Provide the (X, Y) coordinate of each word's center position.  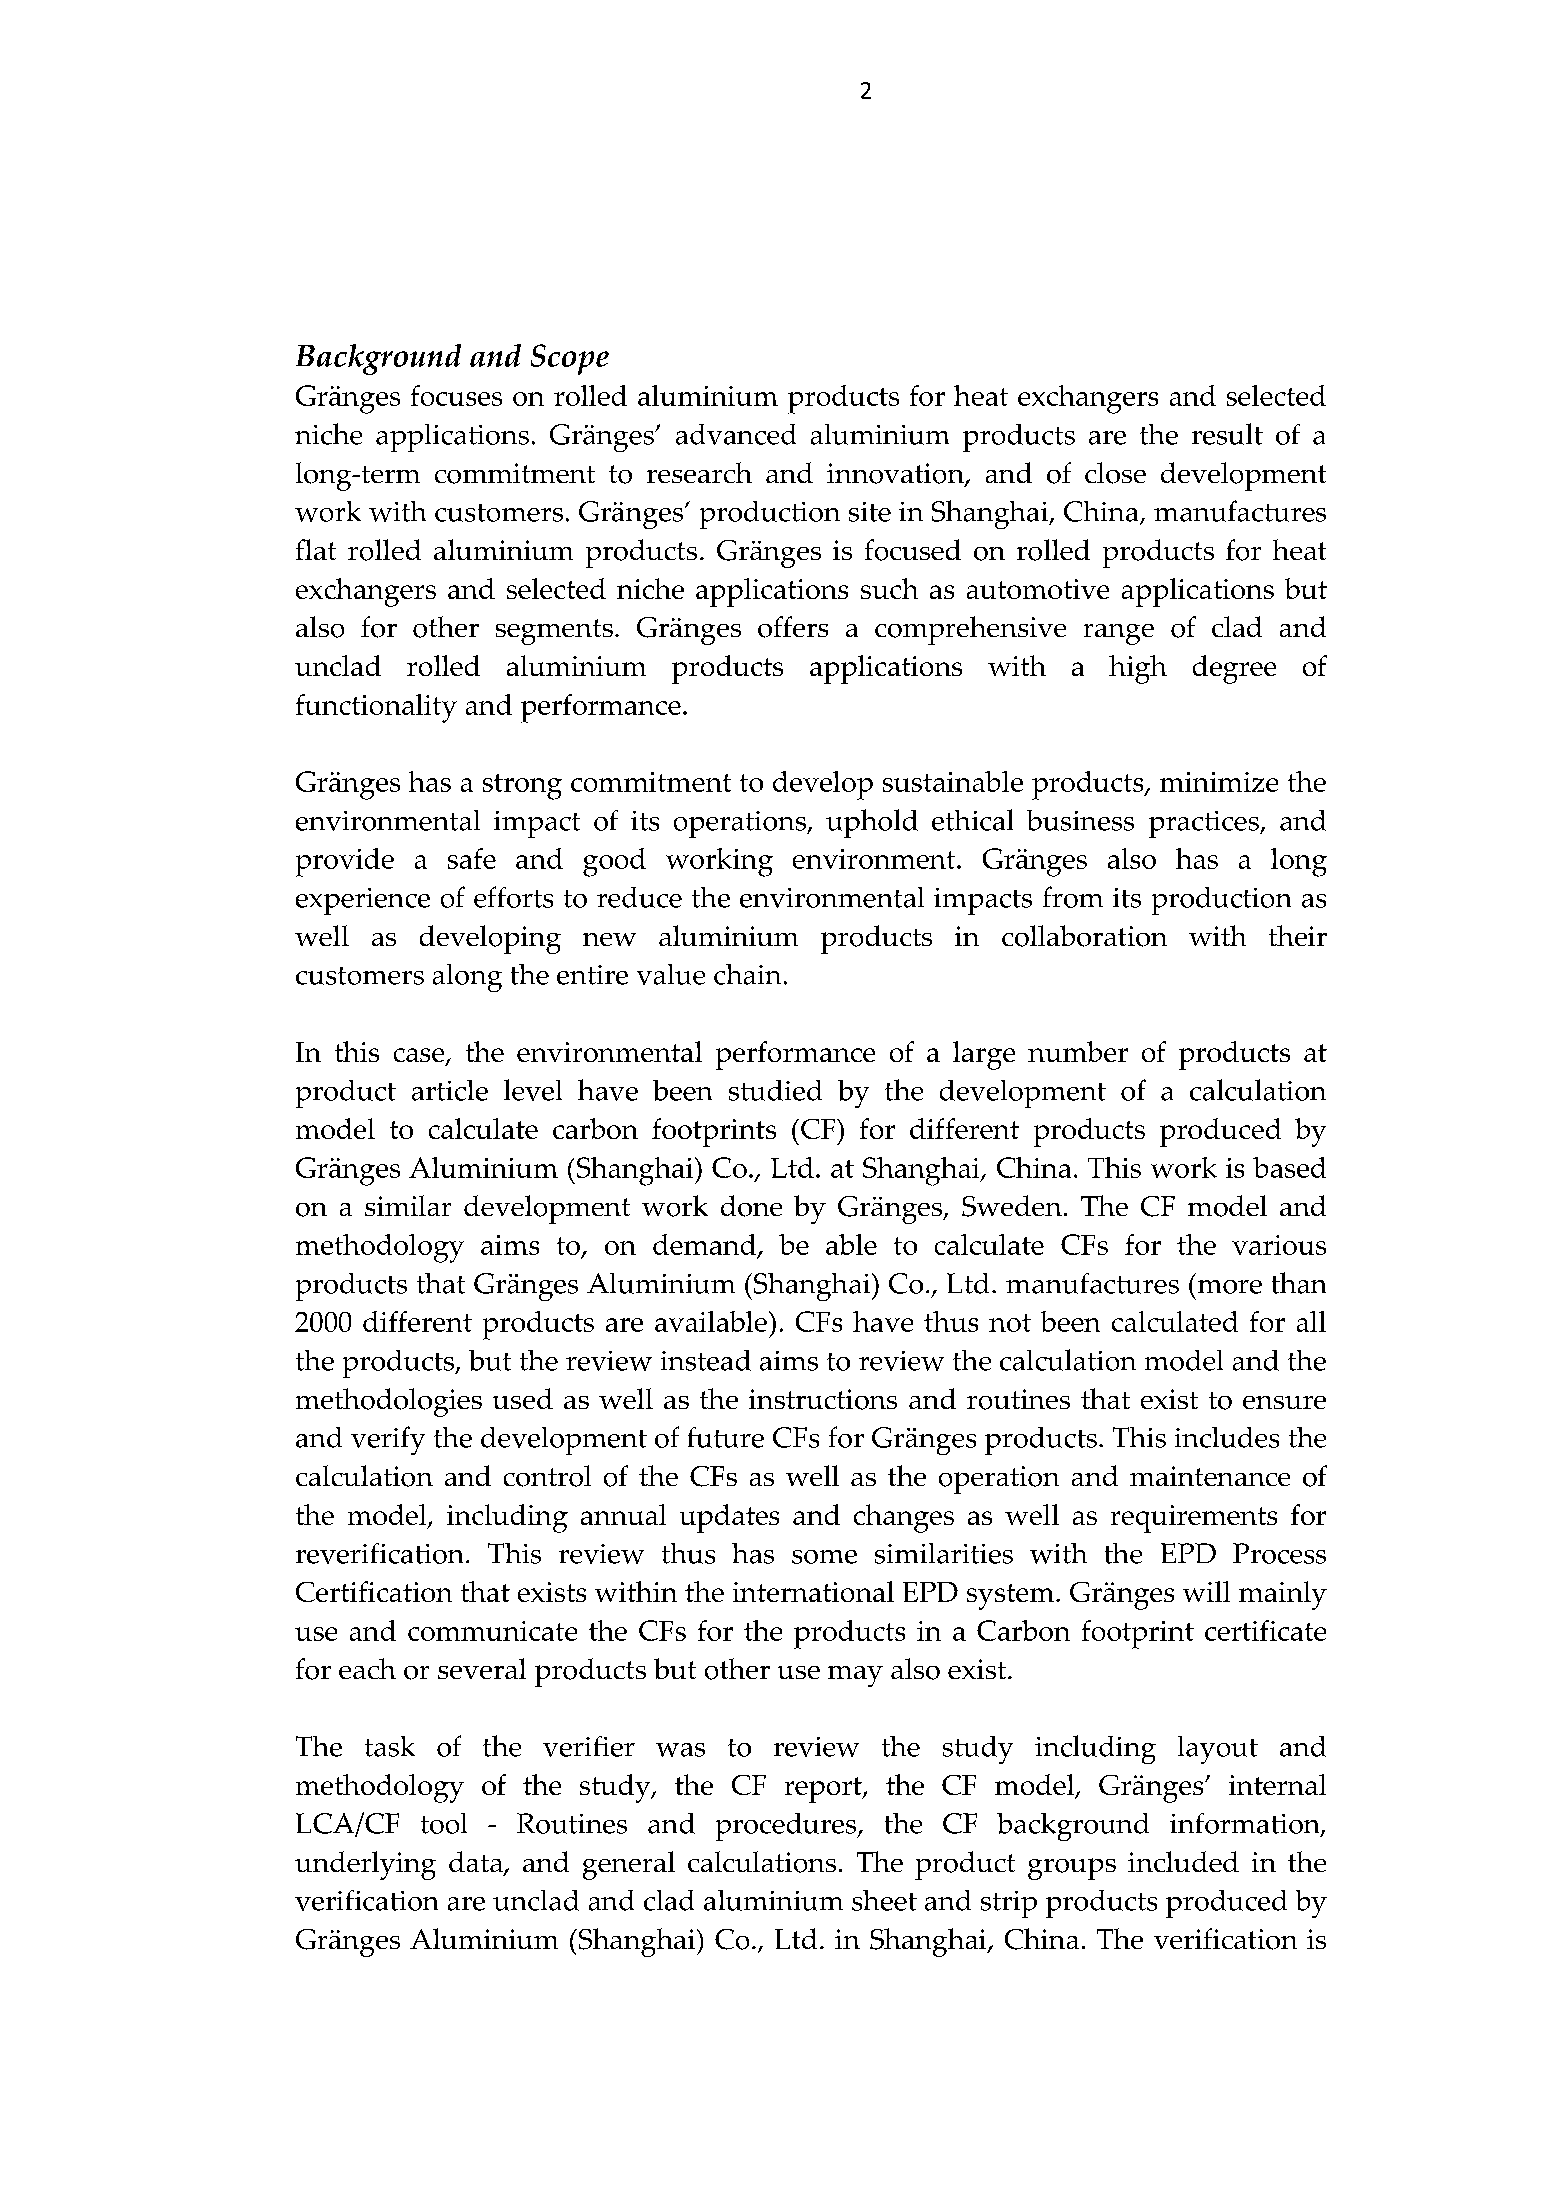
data (477, 1863)
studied (775, 1090)
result (1227, 434)
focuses (456, 395)
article (450, 1090)
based (1289, 1167)
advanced (736, 434)
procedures (787, 1827)
